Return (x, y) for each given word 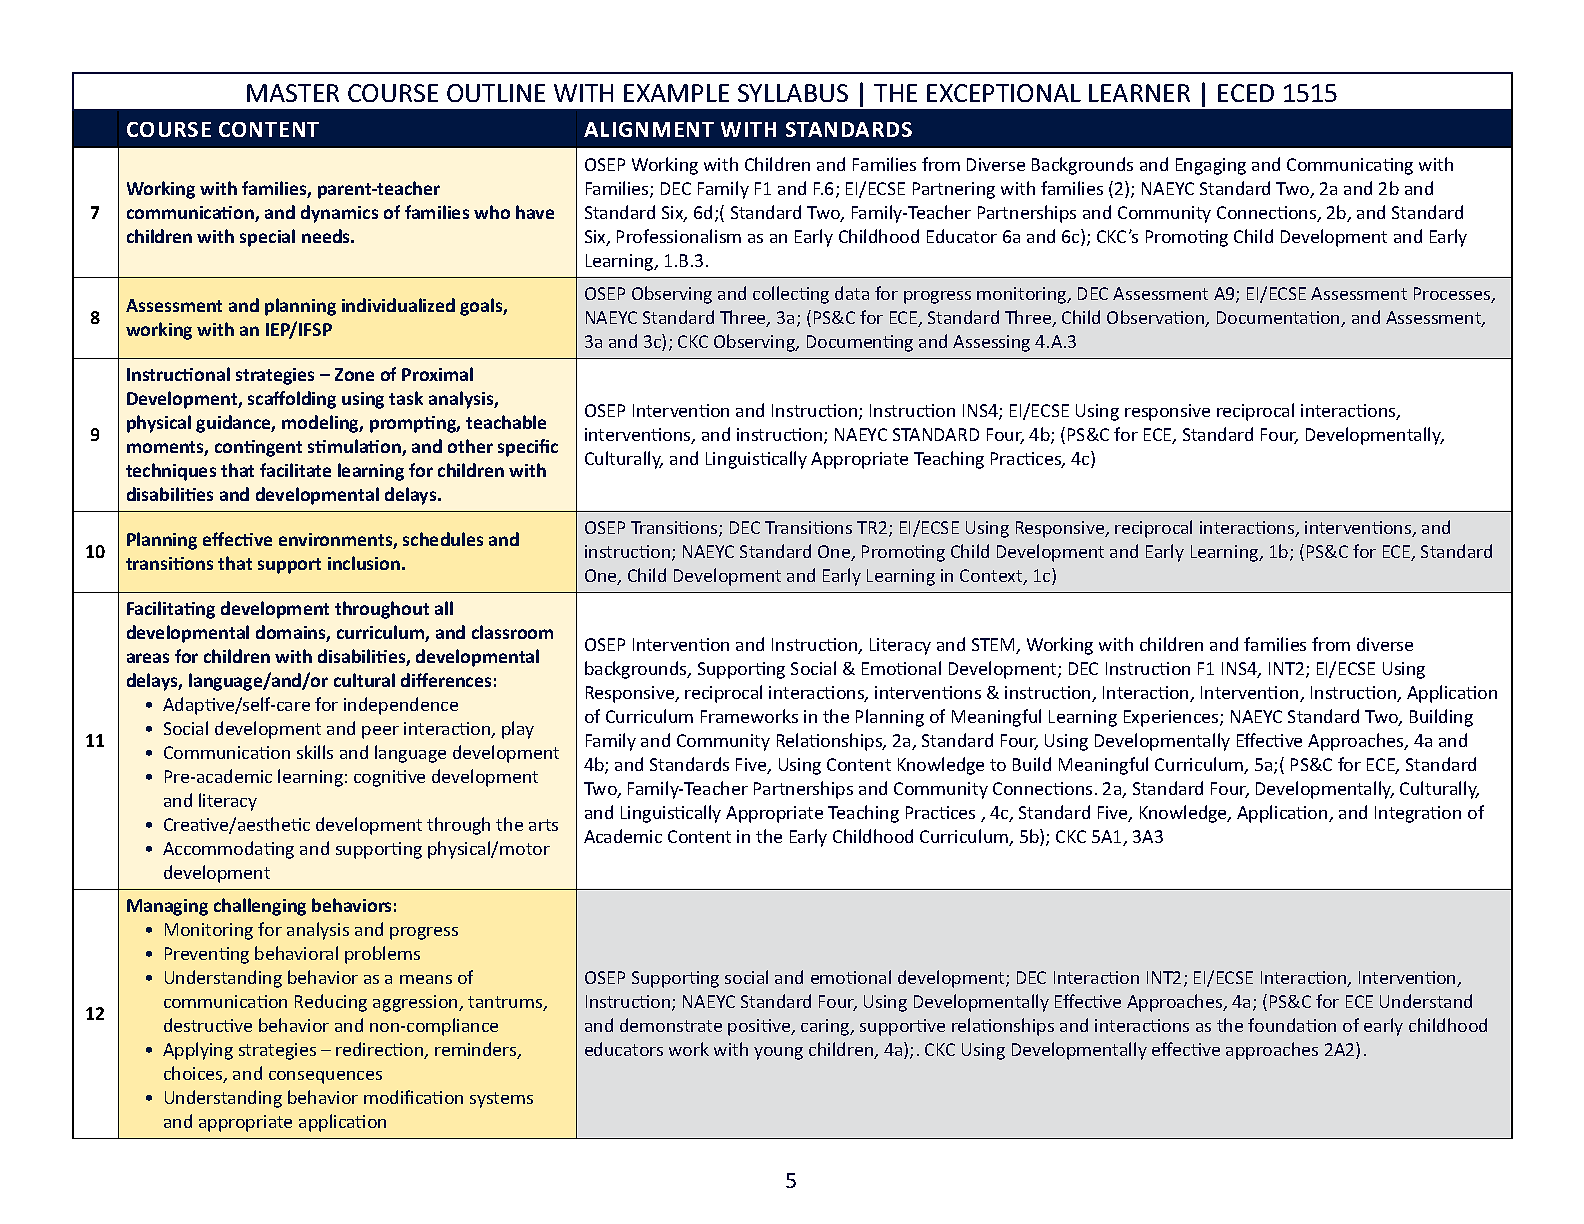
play (518, 730)
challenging (260, 907)
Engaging (1211, 166)
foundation (1292, 1025)
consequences (325, 1077)
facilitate (295, 470)
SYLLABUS (793, 93)
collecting (791, 295)
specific (528, 448)
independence (401, 706)
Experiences (1172, 718)
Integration (1418, 814)
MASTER (293, 93)
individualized (398, 305)
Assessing (991, 343)
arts (543, 825)
